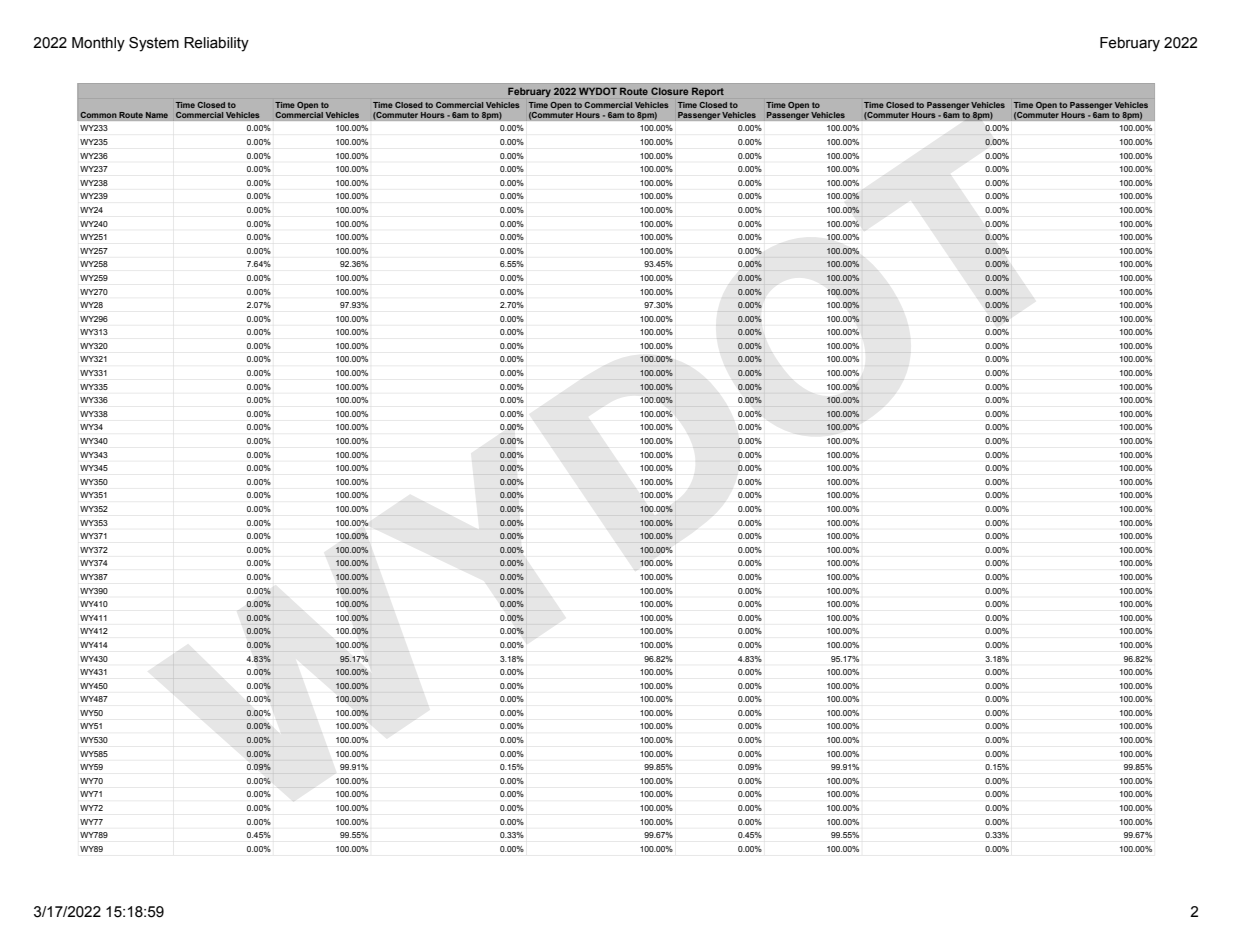  I want to click on Monthly, so click(98, 44).
